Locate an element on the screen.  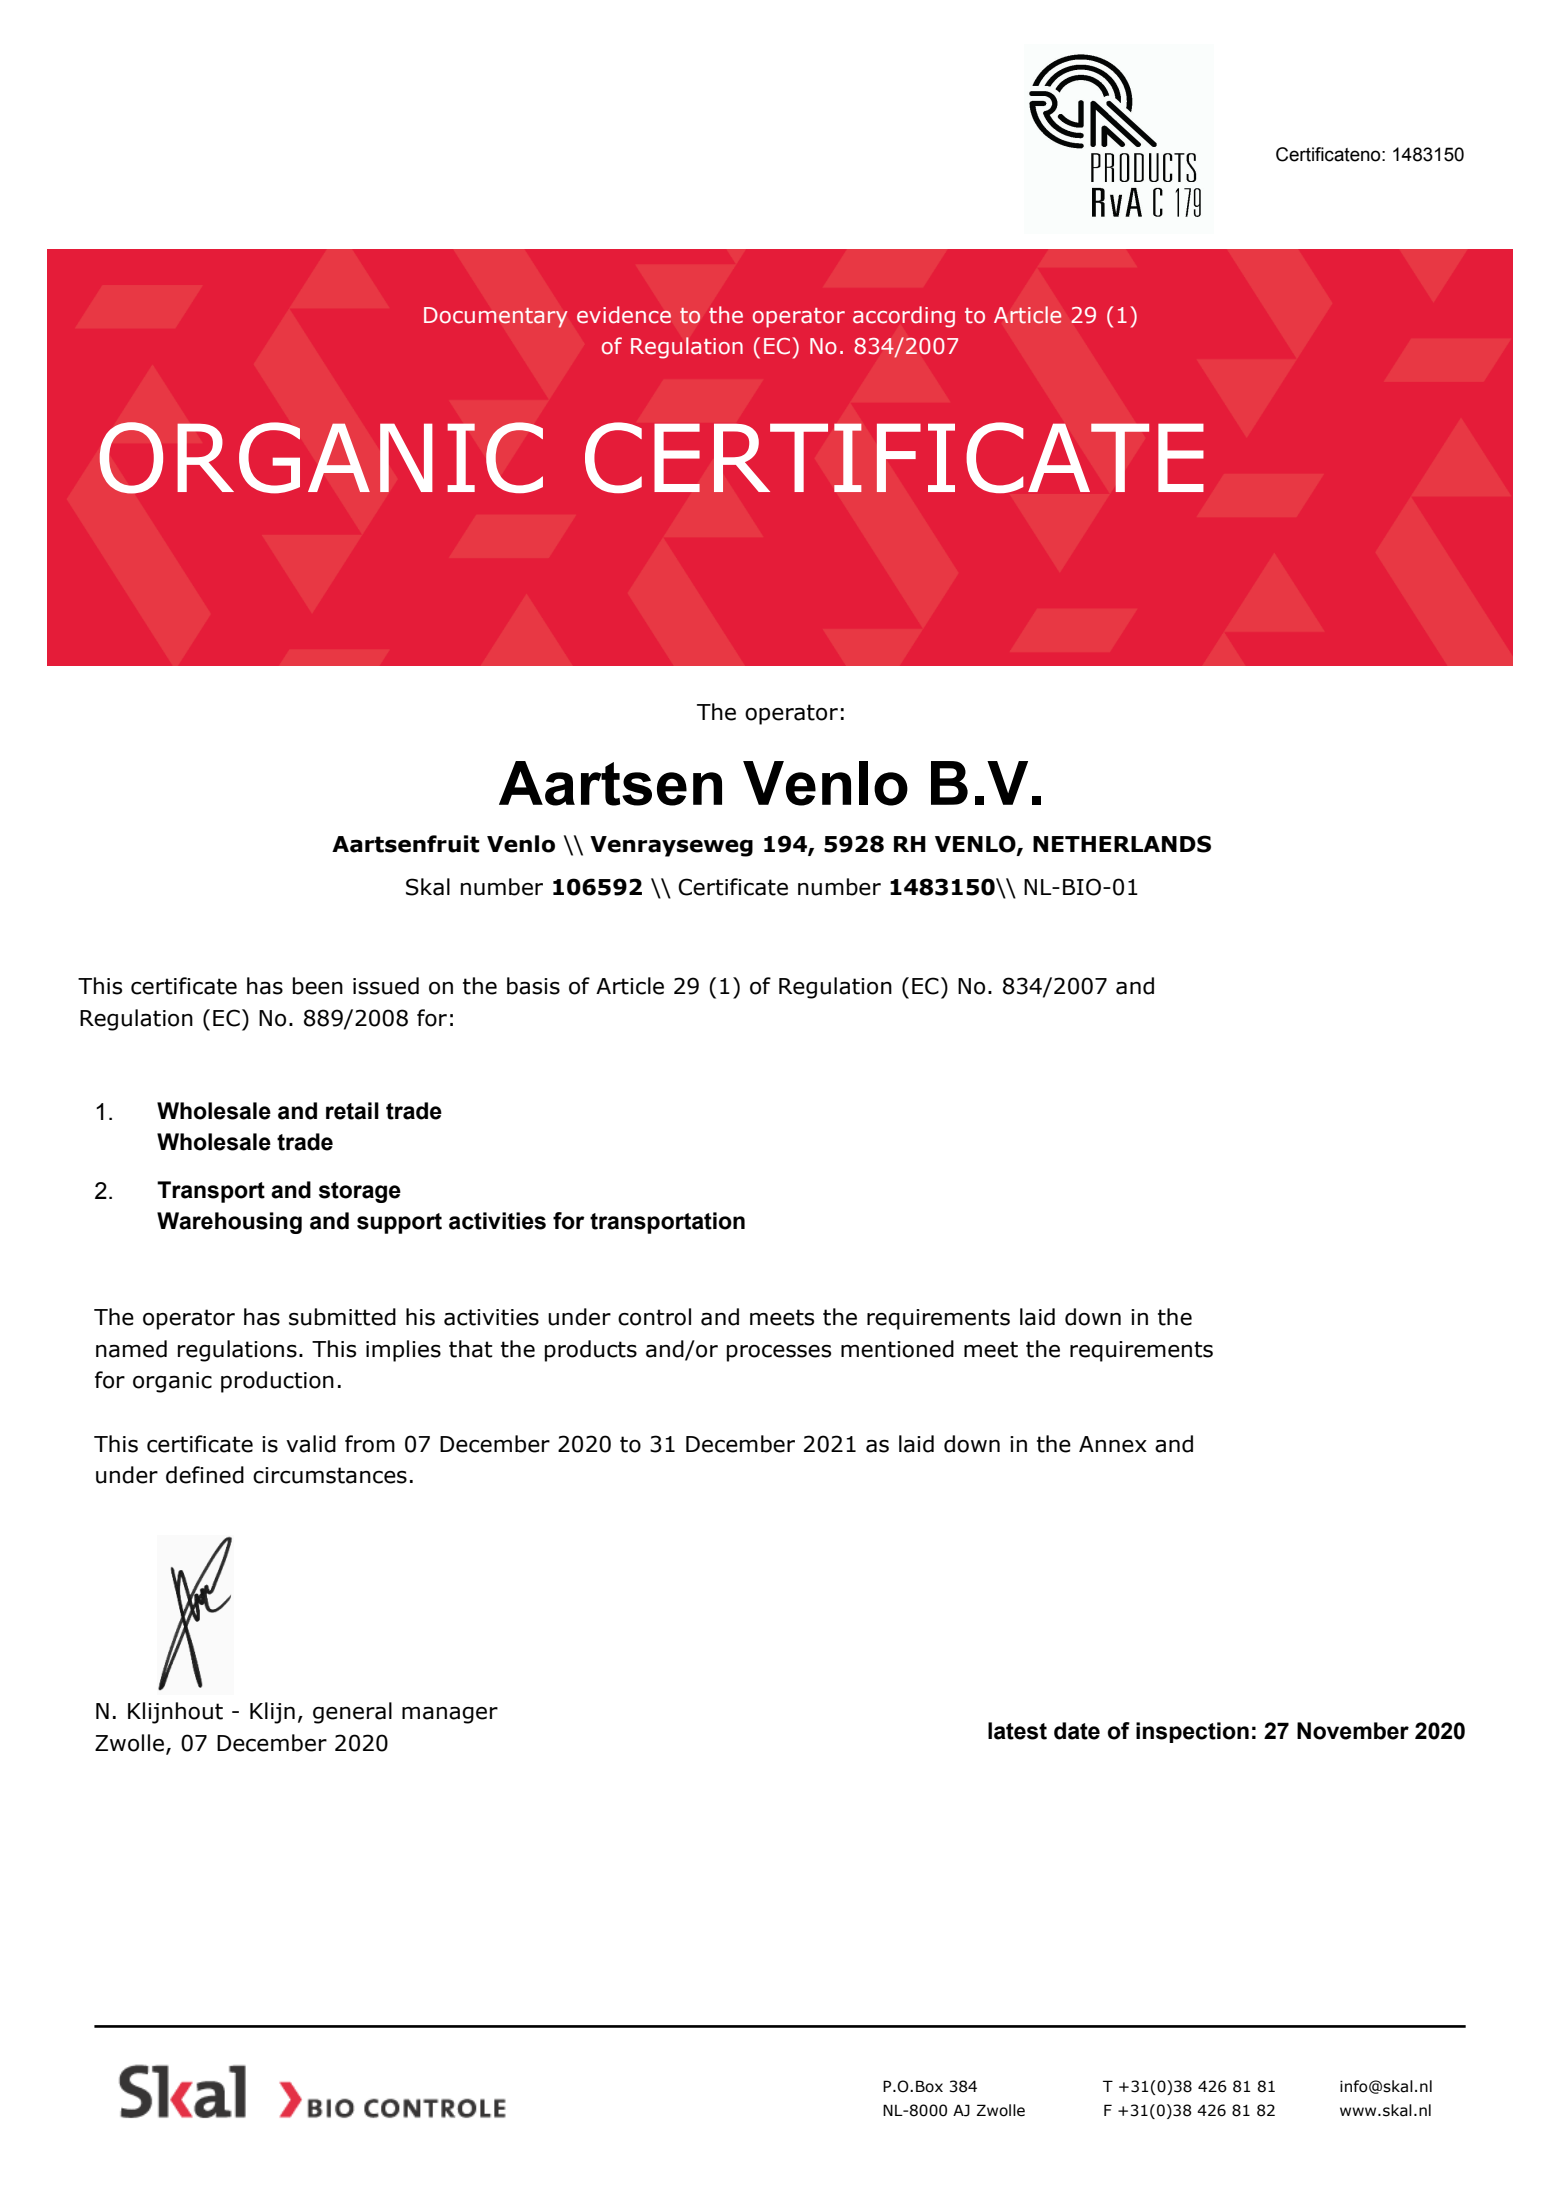
production is located at coordinates (277, 1382).
